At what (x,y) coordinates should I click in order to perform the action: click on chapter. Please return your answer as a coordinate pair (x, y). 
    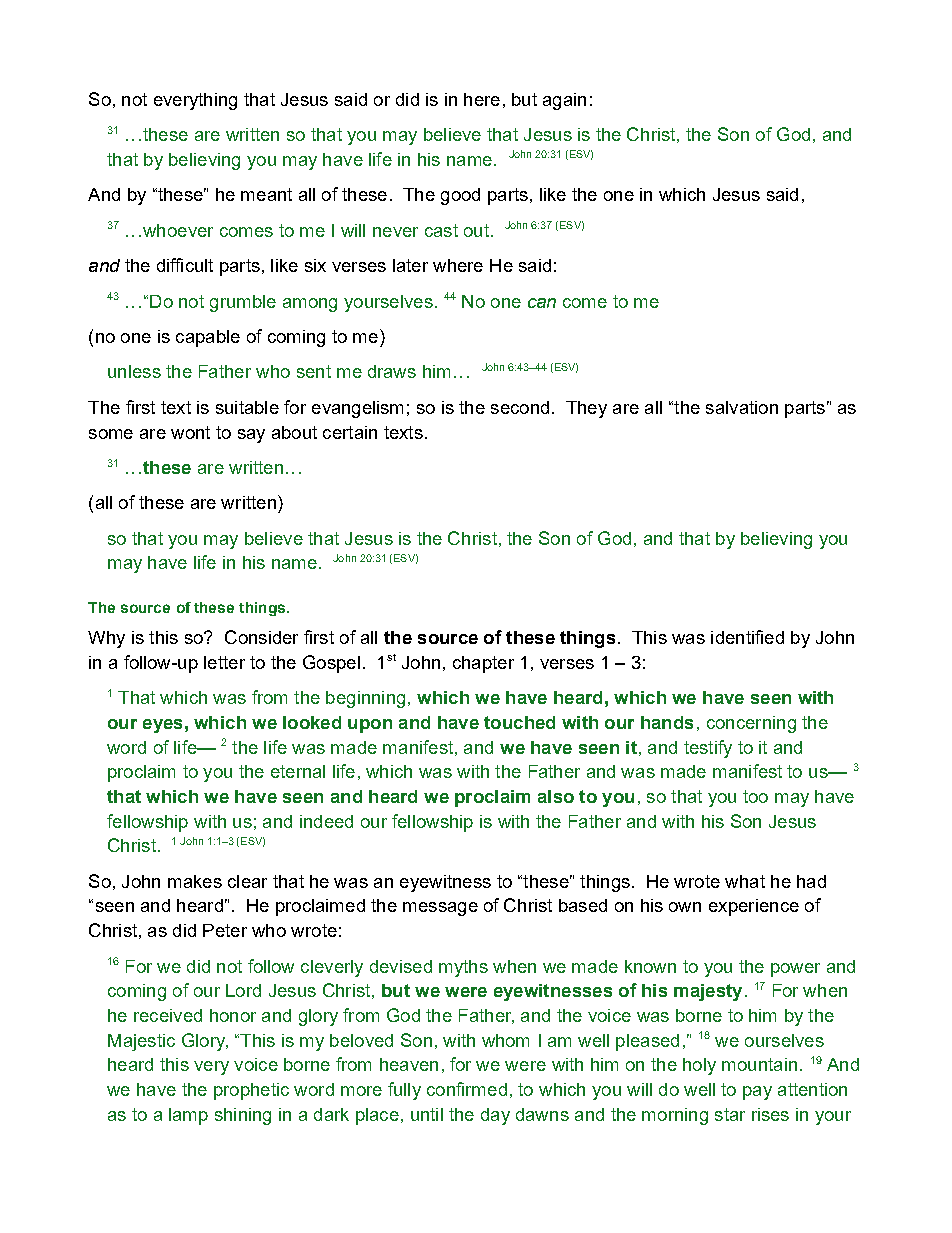
    Looking at the image, I should click on (483, 664).
